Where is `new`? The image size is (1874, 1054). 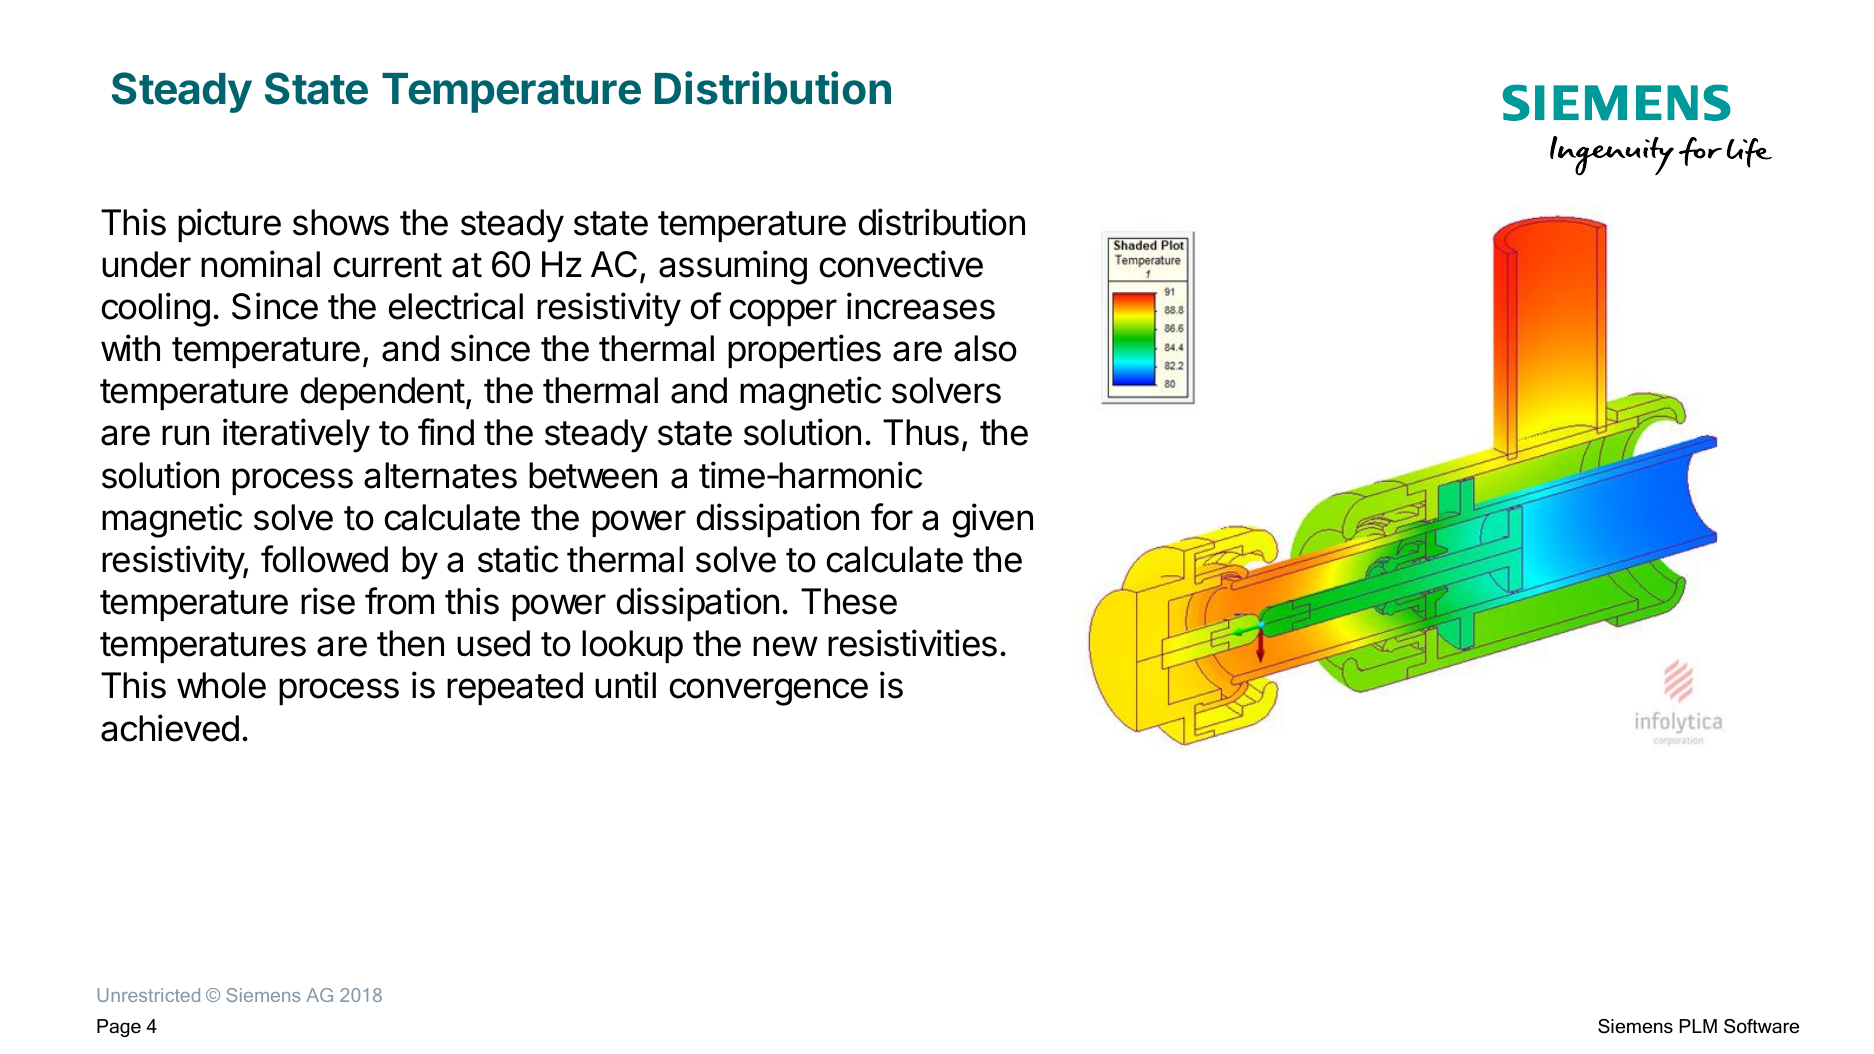 new is located at coordinates (785, 646).
